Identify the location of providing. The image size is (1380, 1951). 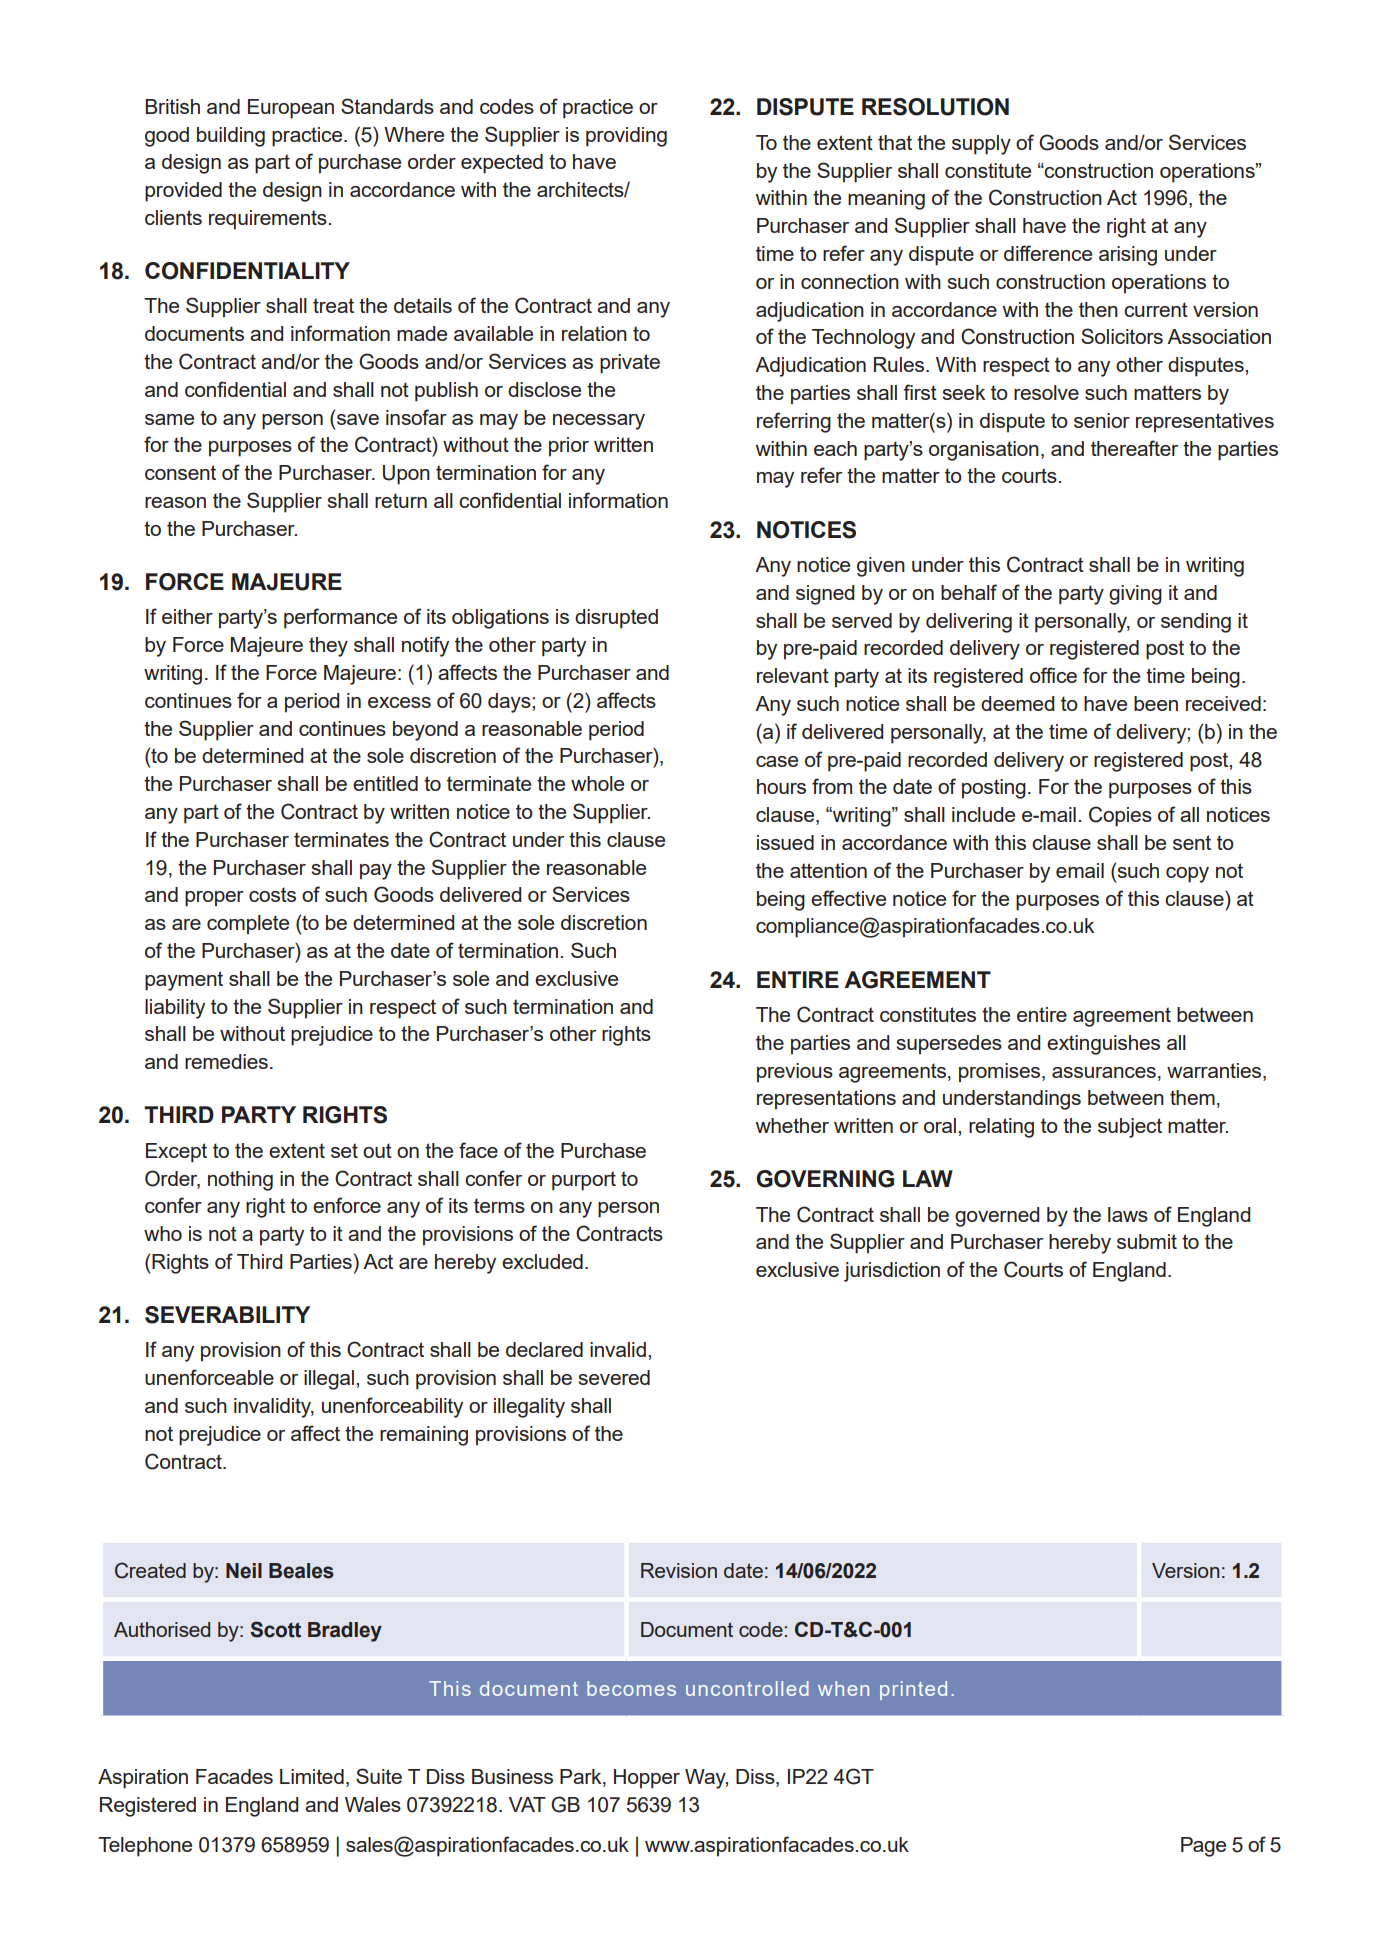
(626, 137).
